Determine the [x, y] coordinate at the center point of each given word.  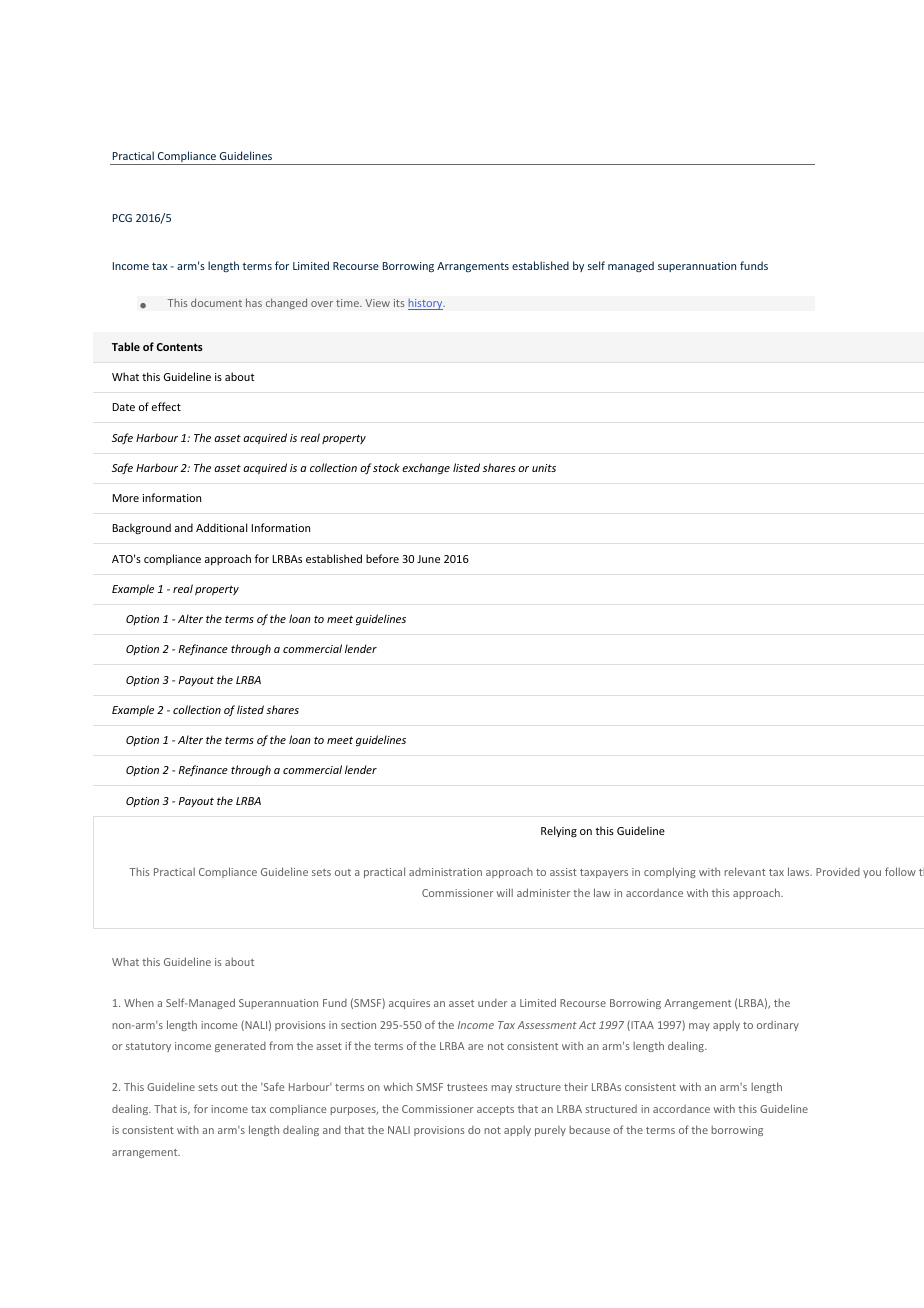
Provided [838, 872]
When [139, 1002]
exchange [426, 469]
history [426, 304]
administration [445, 872]
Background [142, 528]
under [492, 1003]
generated [240, 1047]
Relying [559, 832]
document [216, 302]
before [382, 558]
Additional [221, 527]
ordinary [778, 1026]
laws [800, 871]
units [544, 468]
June [428, 559]
